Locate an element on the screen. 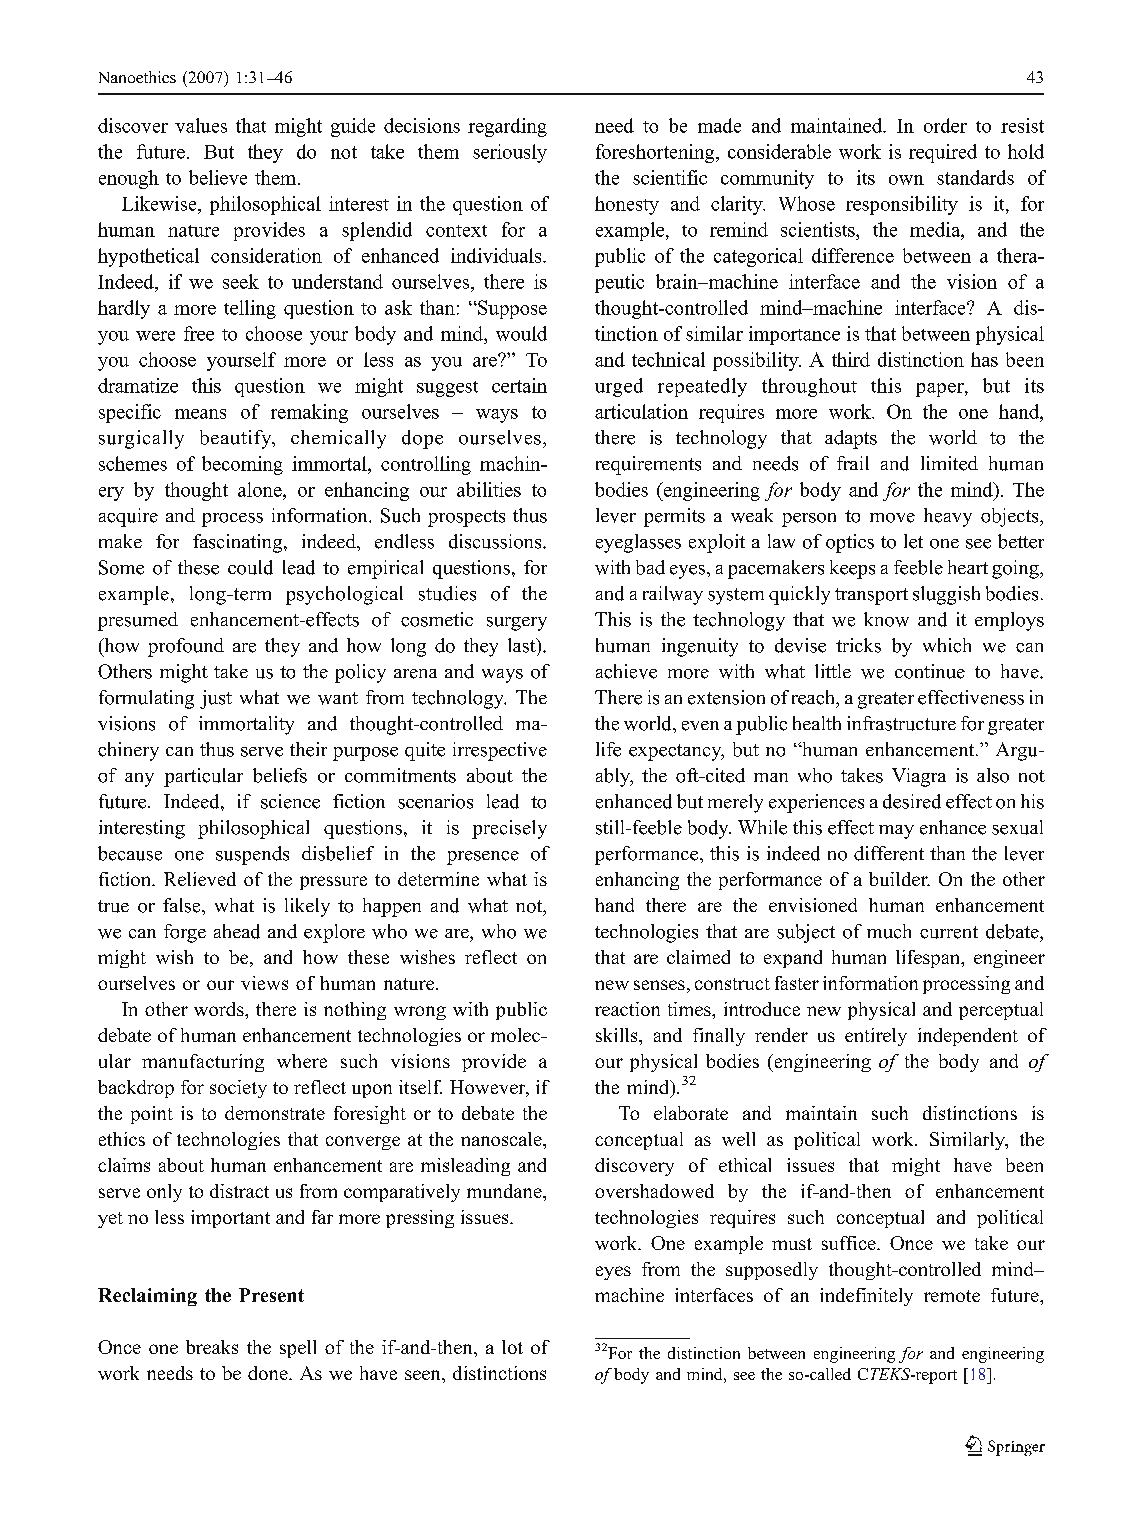 This screenshot has height=1538, width=1142. Viagra is located at coordinates (919, 777).
